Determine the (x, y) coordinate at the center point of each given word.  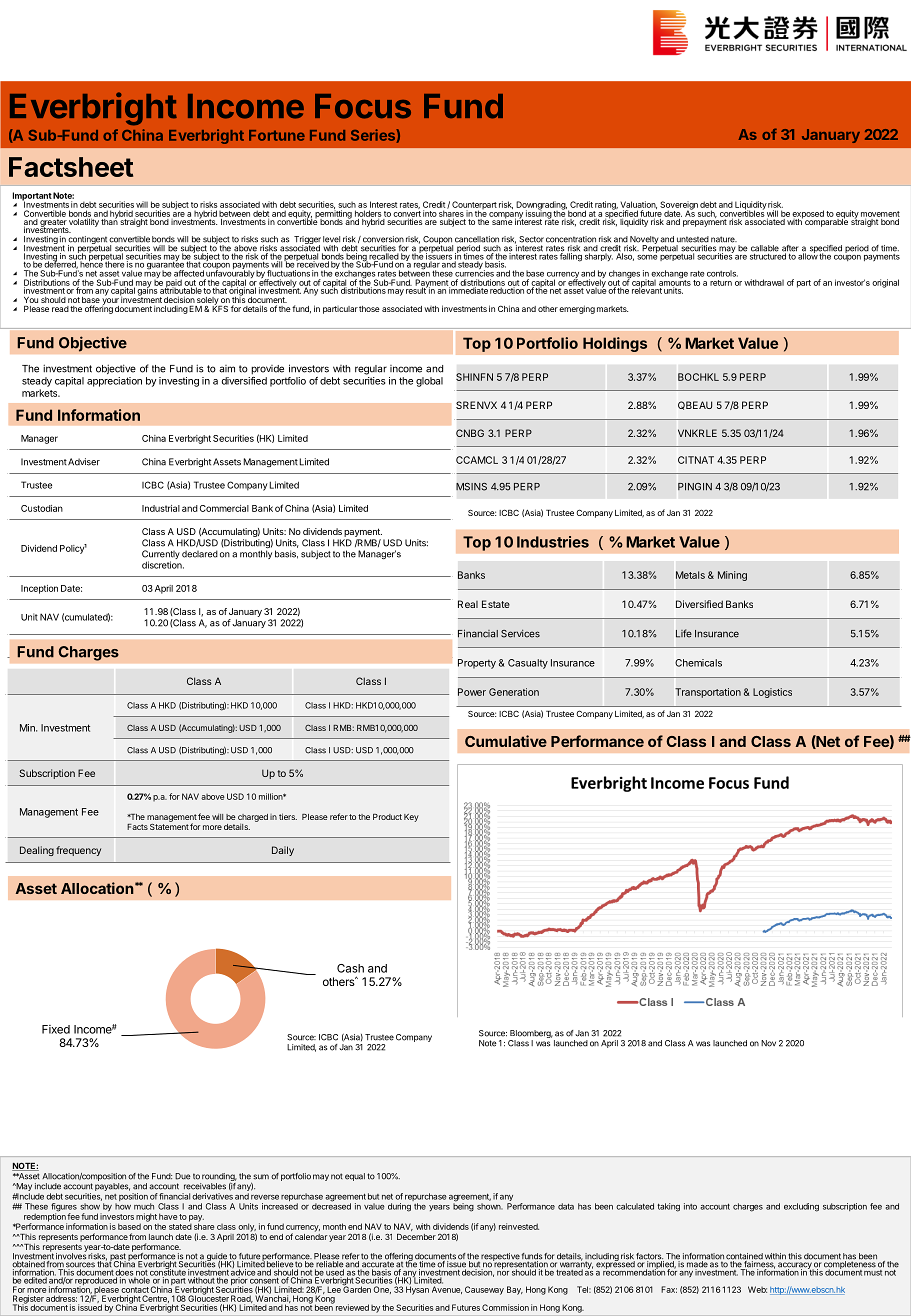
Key (411, 818)
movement (880, 215)
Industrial (161, 508)
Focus (363, 106)
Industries (553, 542)
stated (180, 1225)
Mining (732, 576)
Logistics (772, 693)
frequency (78, 851)
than (109, 220)
